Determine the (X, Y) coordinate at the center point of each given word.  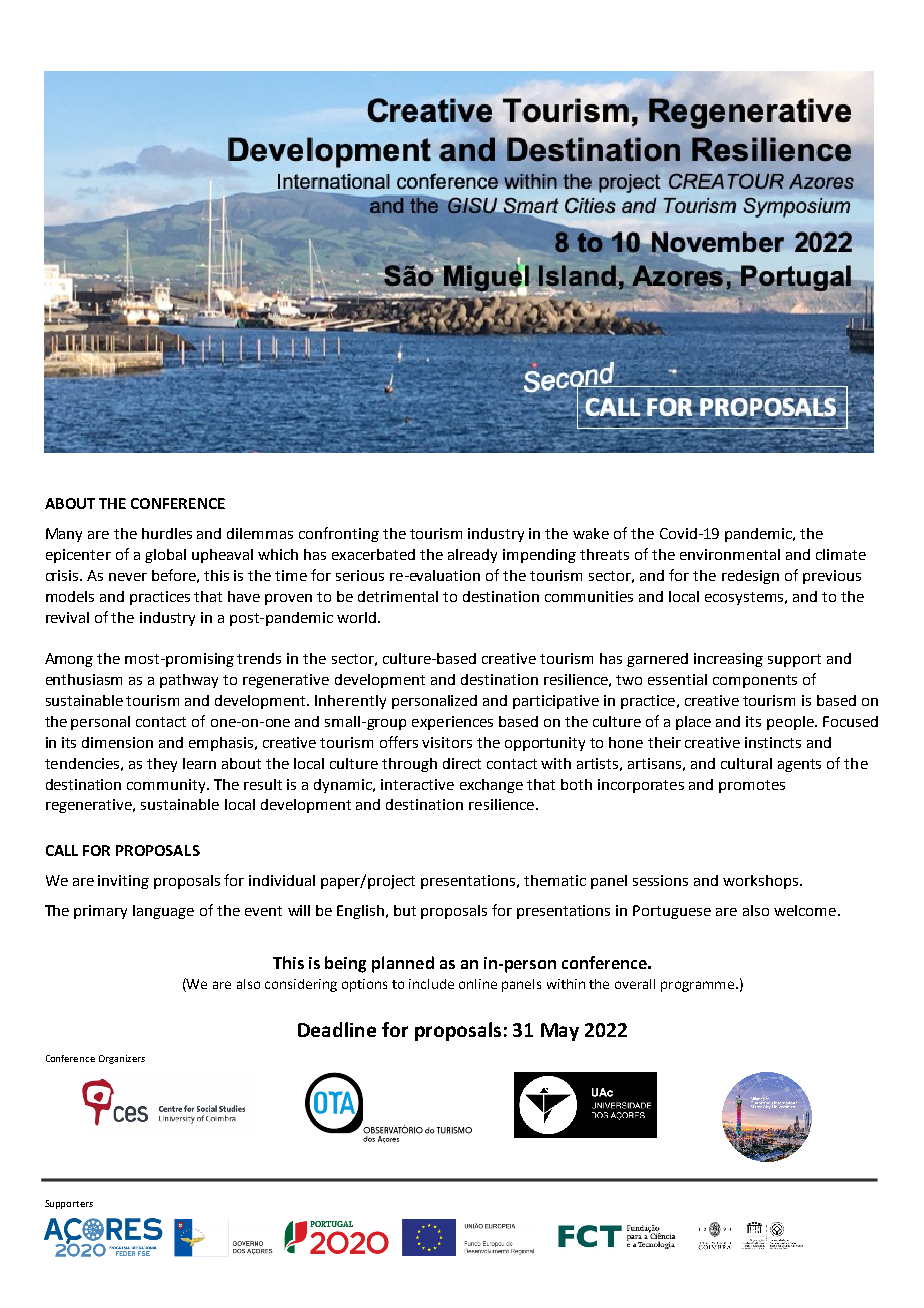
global (165, 556)
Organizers (122, 1059)
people (791, 723)
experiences (452, 723)
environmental (730, 554)
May (560, 1032)
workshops (760, 882)
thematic (555, 880)
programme (697, 986)
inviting (123, 882)
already (472, 556)
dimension (117, 742)
